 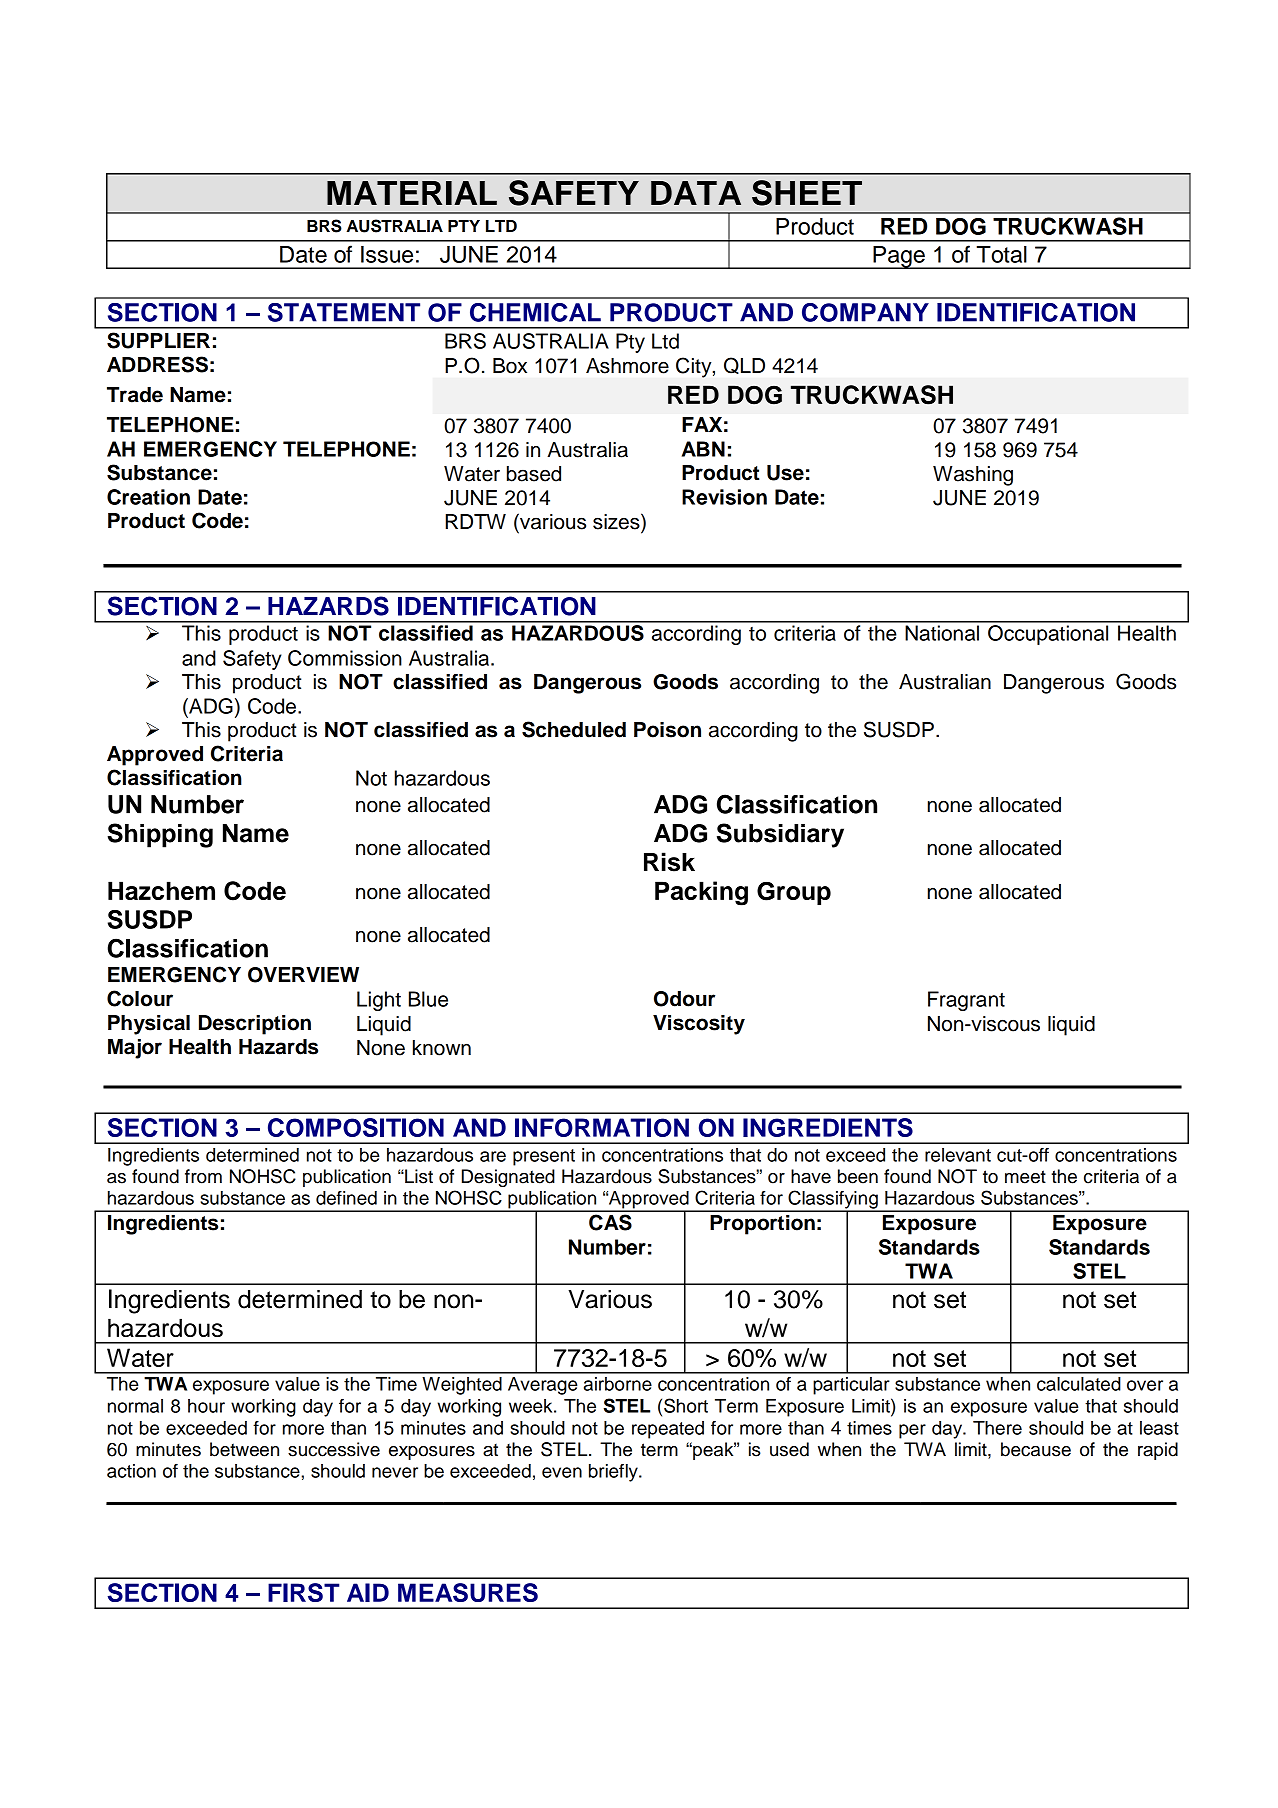 What do you see at coordinates (304, 1592) in the image?
I see `FIRST` at bounding box center [304, 1592].
